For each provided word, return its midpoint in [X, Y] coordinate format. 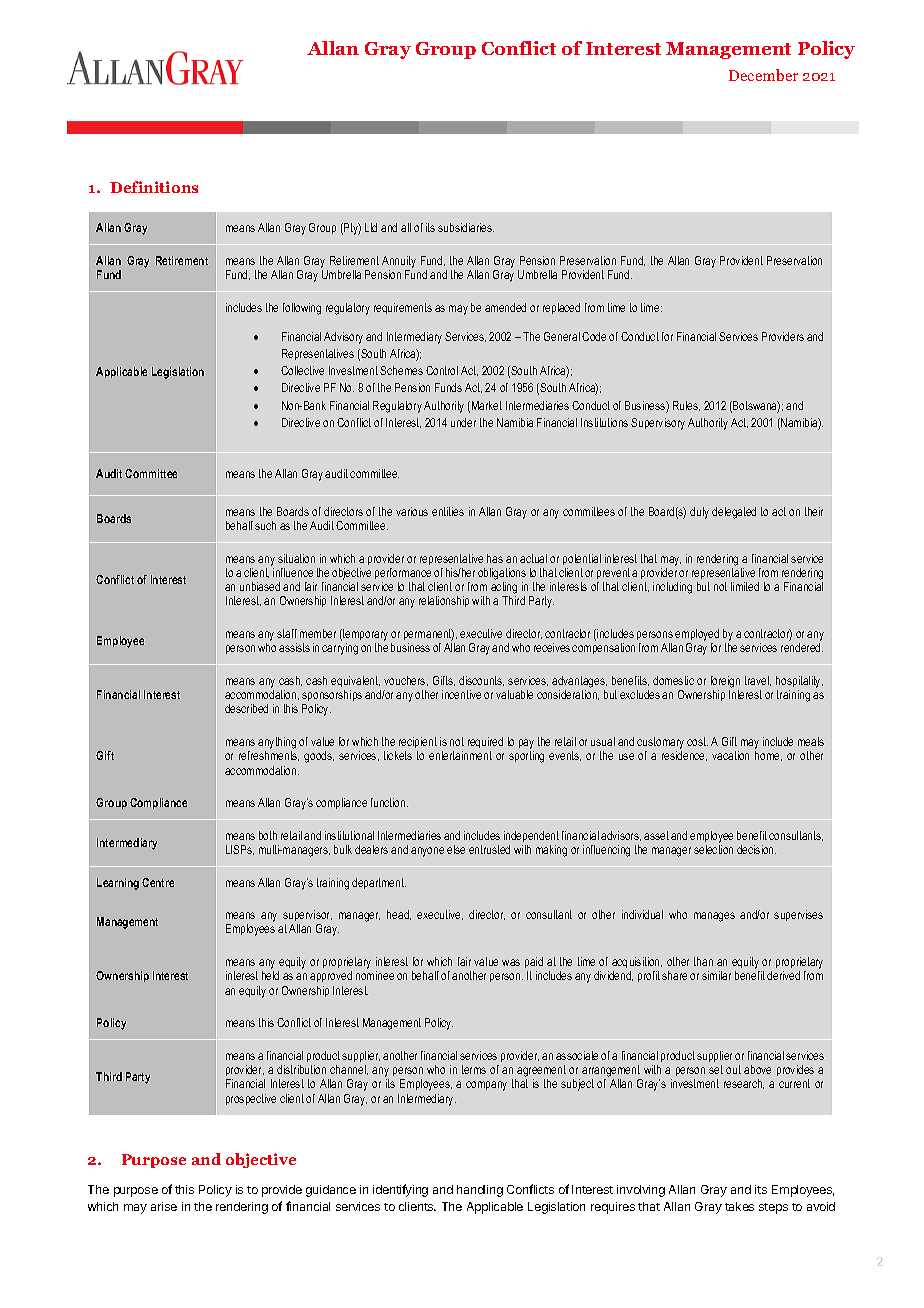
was [511, 962]
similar [716, 975]
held [270, 975]
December [763, 75]
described [246, 708]
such [265, 525]
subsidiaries [466, 227]
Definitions [154, 187]
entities [448, 511]
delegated [734, 513]
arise [164, 1206]
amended [505, 307]
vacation [730, 755]
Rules [686, 406]
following [302, 309]
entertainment [460, 755]
